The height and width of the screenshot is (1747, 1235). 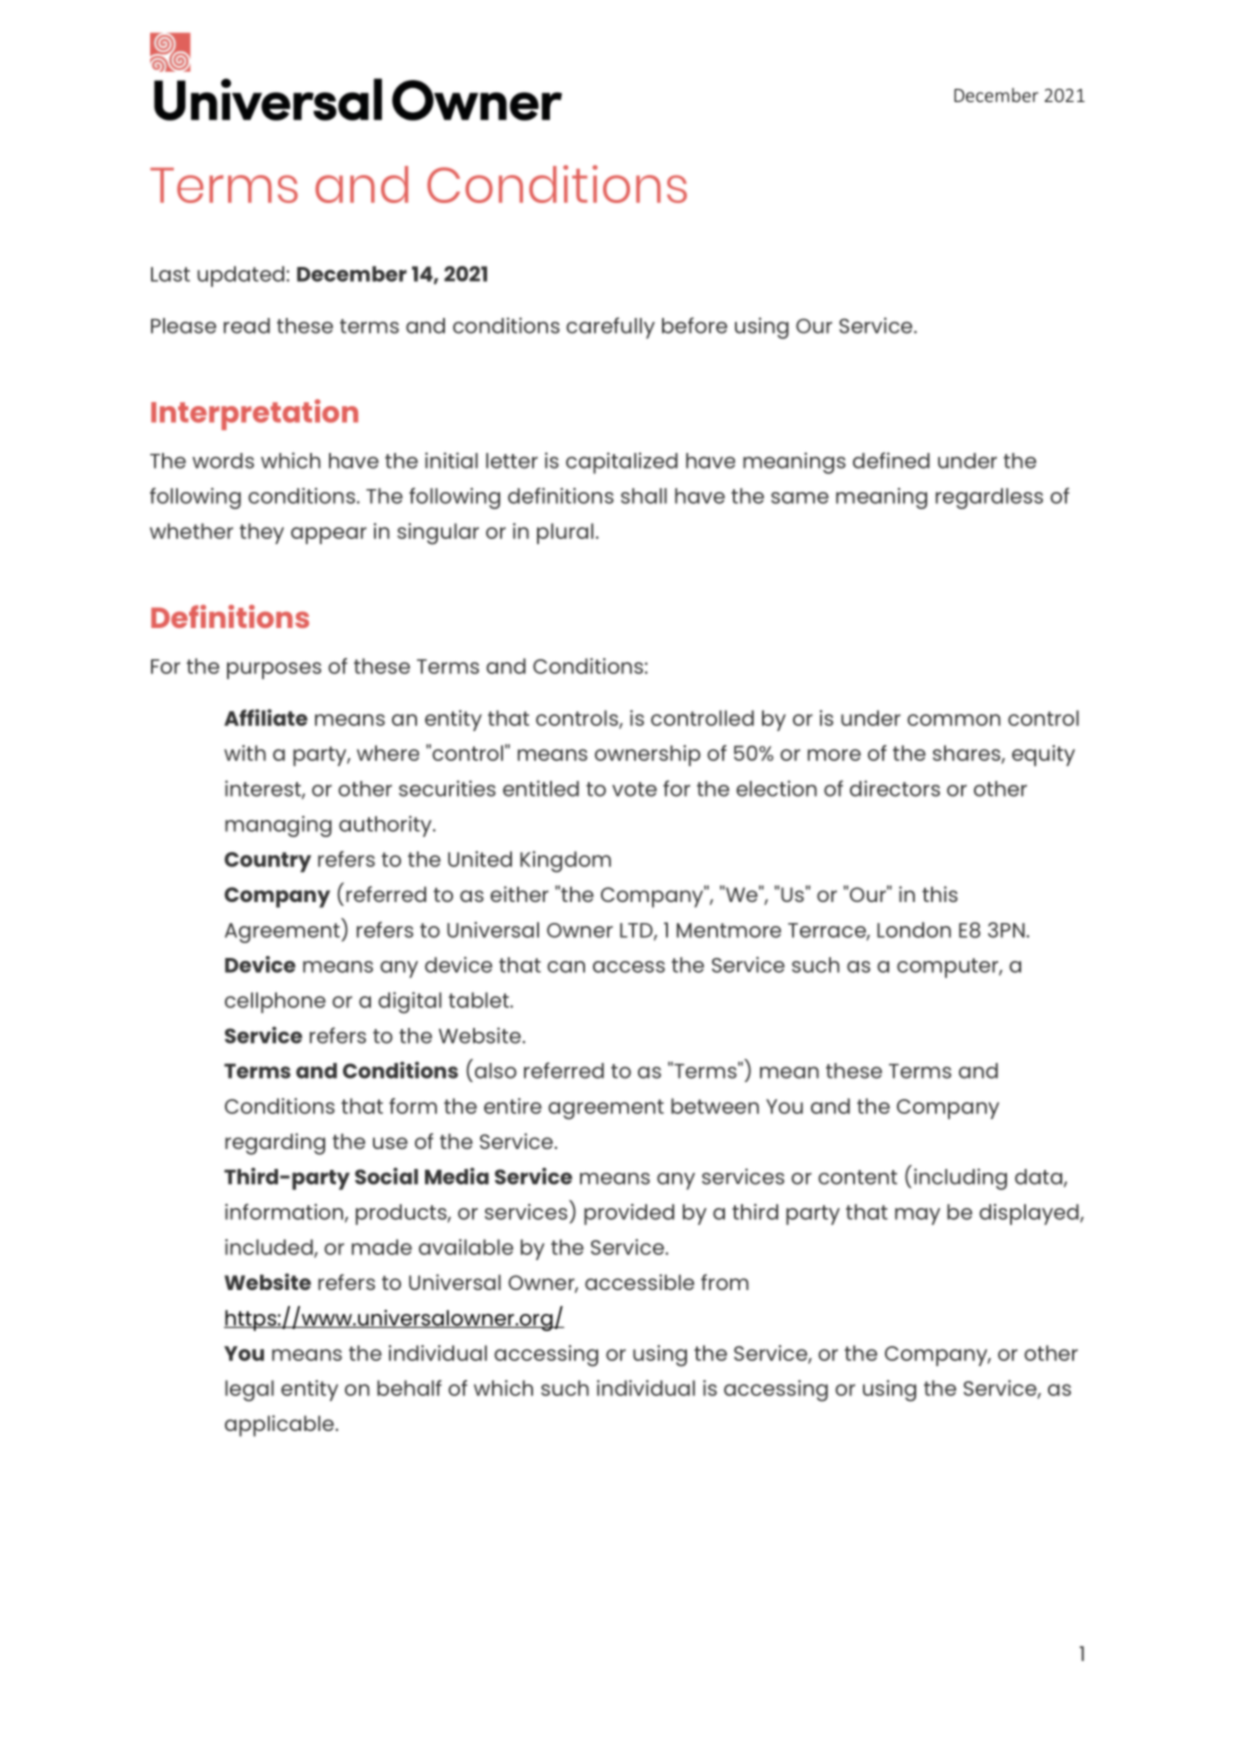 I want to click on this, so click(x=940, y=894).
